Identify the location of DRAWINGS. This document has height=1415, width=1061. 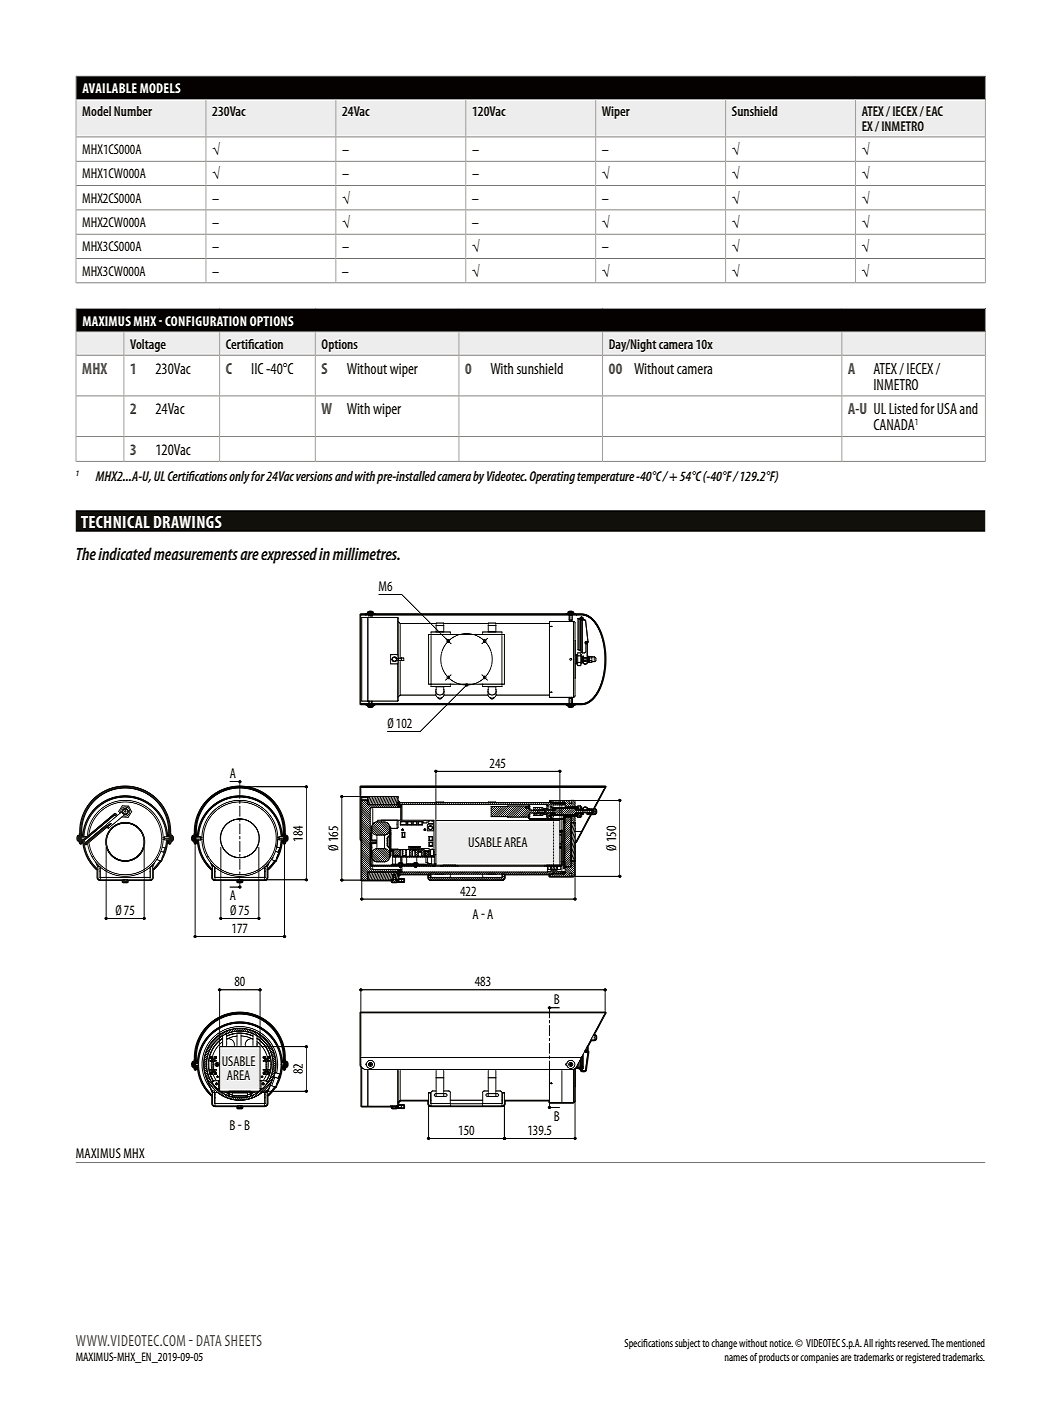
(188, 522).
